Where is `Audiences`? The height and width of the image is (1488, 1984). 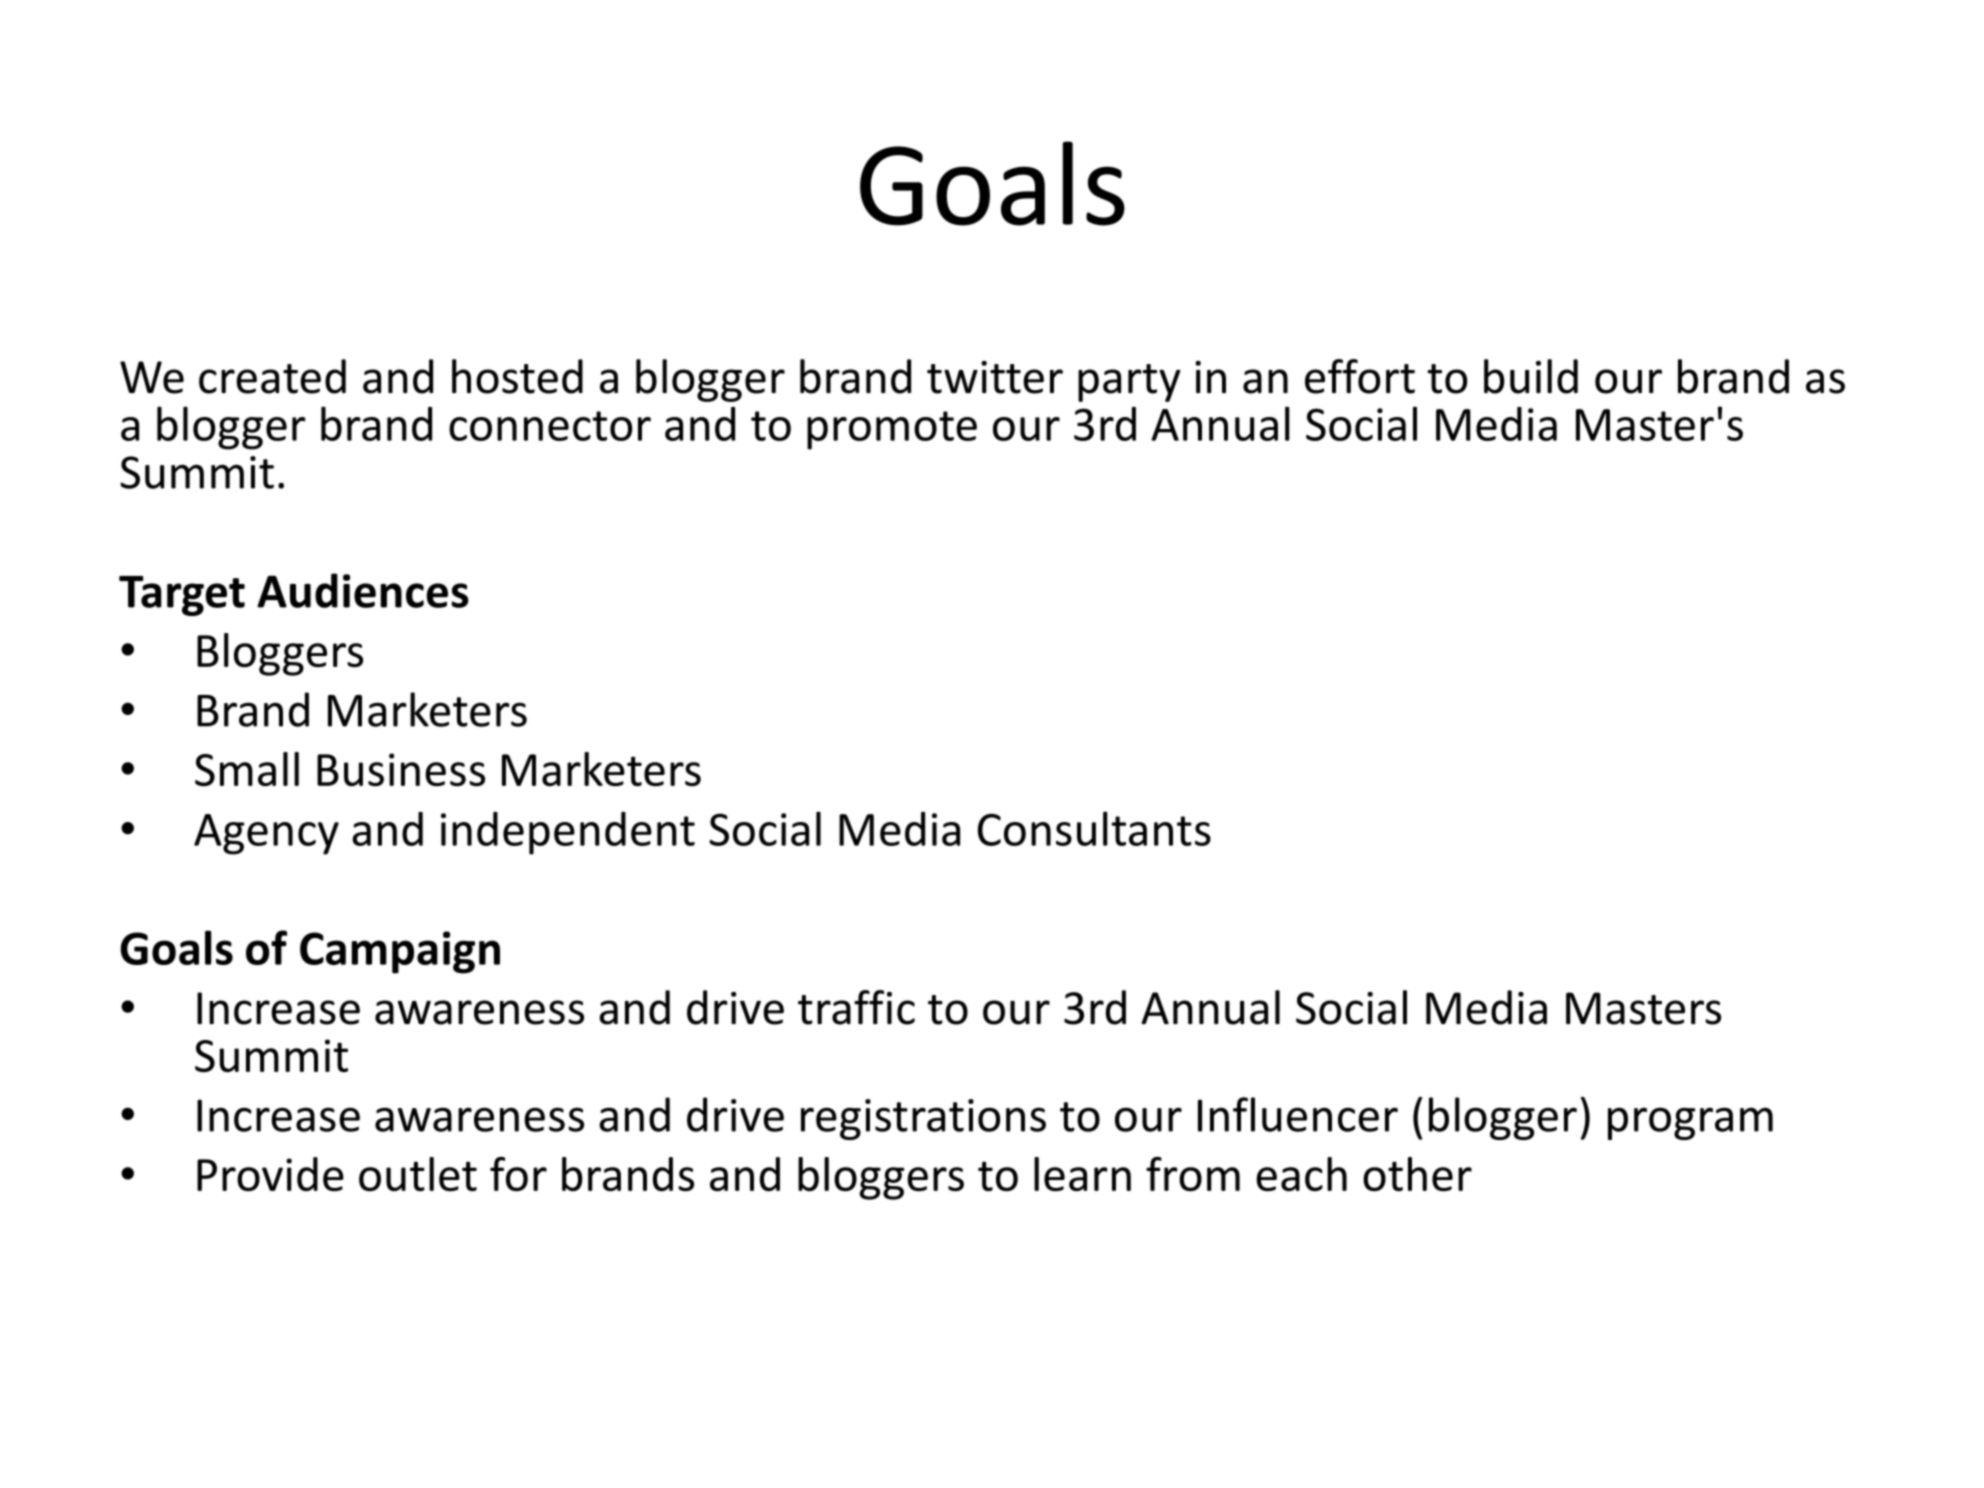
Audiences is located at coordinates (363, 590).
